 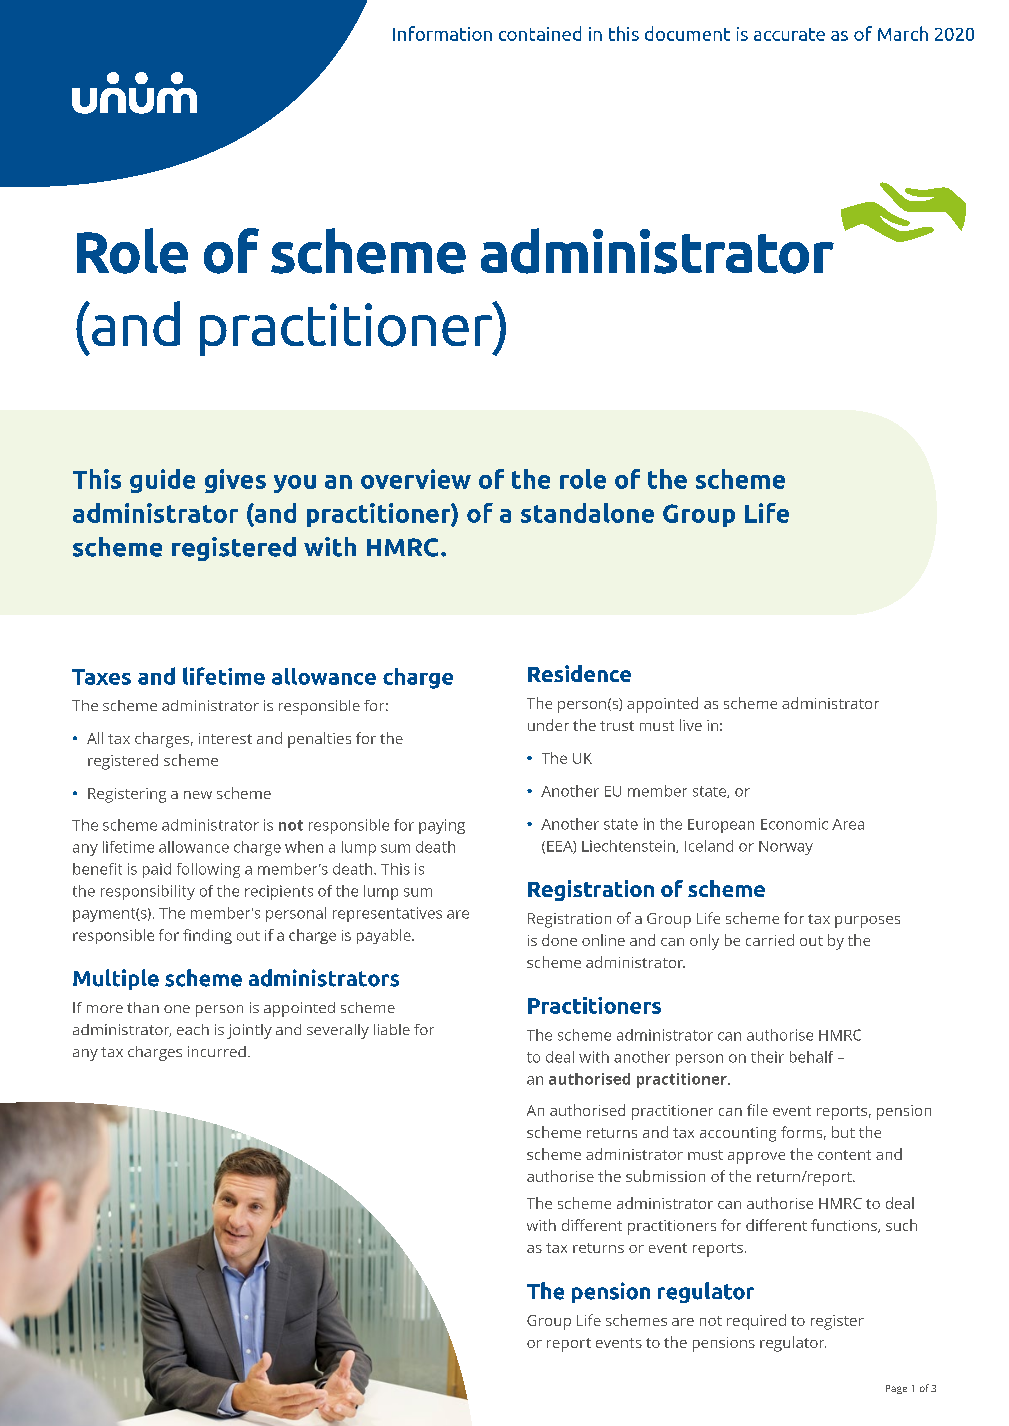 What do you see at coordinates (416, 479) in the page?
I see `overview` at bounding box center [416, 479].
